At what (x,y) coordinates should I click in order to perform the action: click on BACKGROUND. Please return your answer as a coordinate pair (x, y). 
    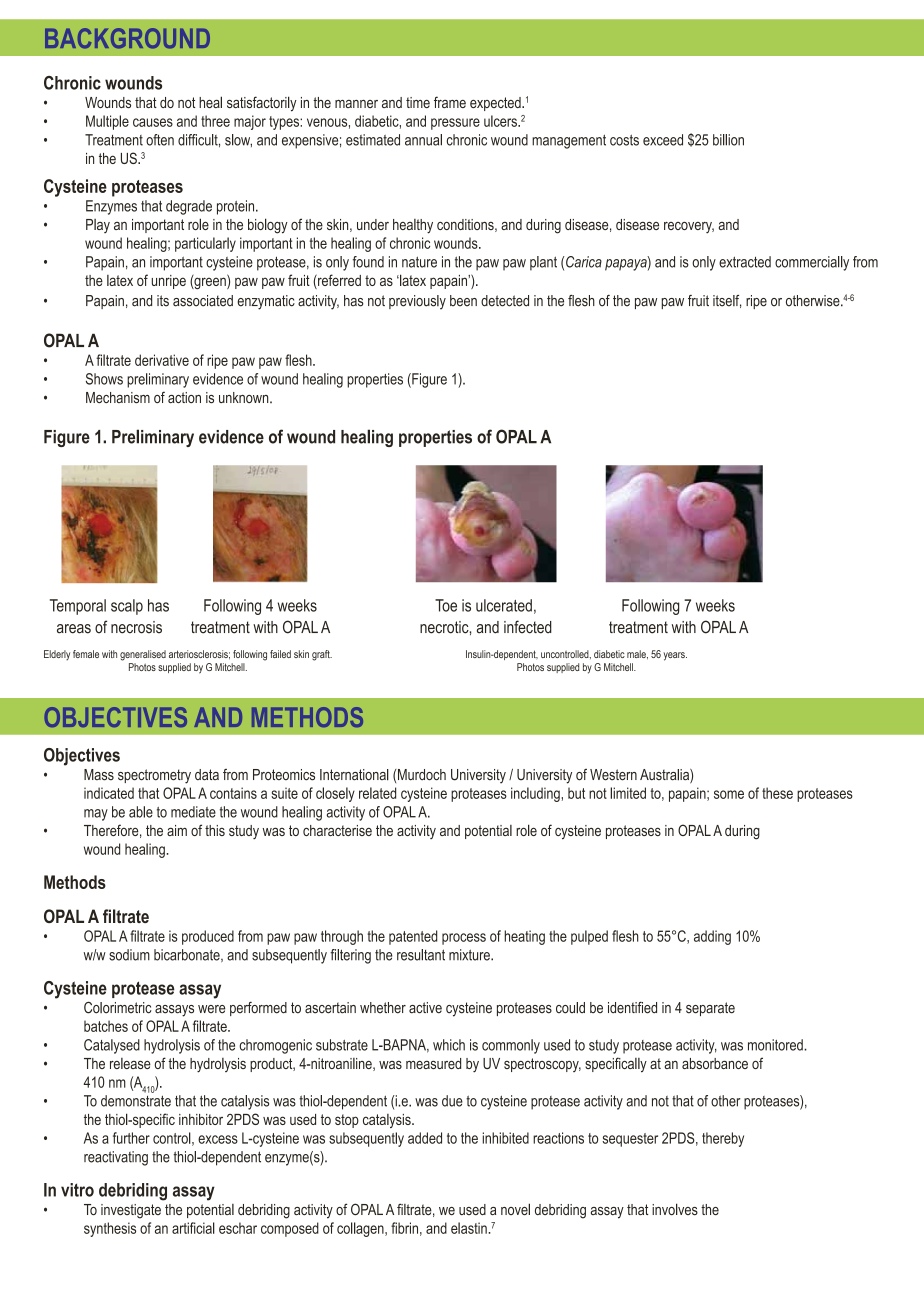
    Looking at the image, I should click on (127, 38).
